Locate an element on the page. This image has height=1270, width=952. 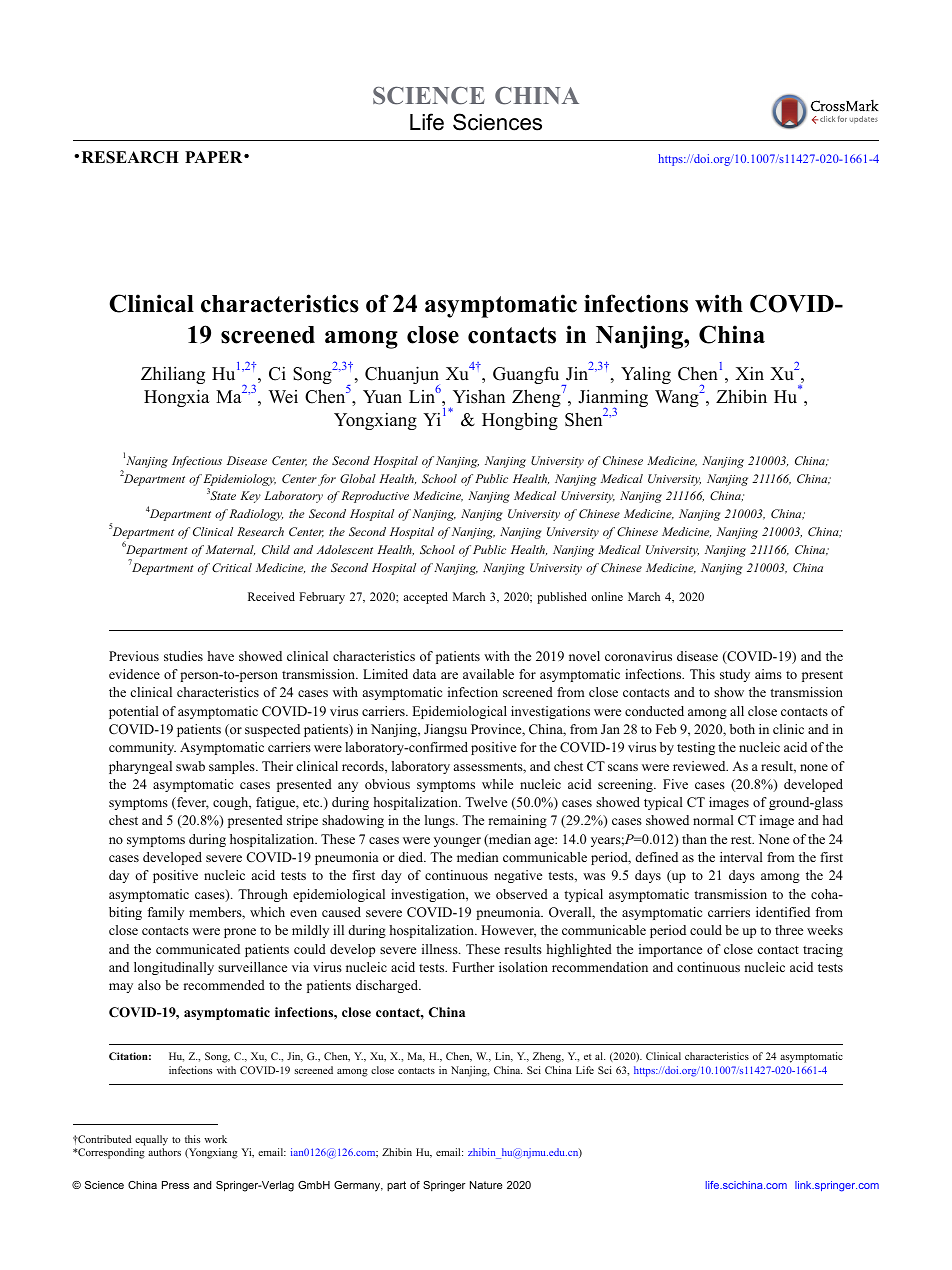
PAPER is located at coordinates (215, 157).
